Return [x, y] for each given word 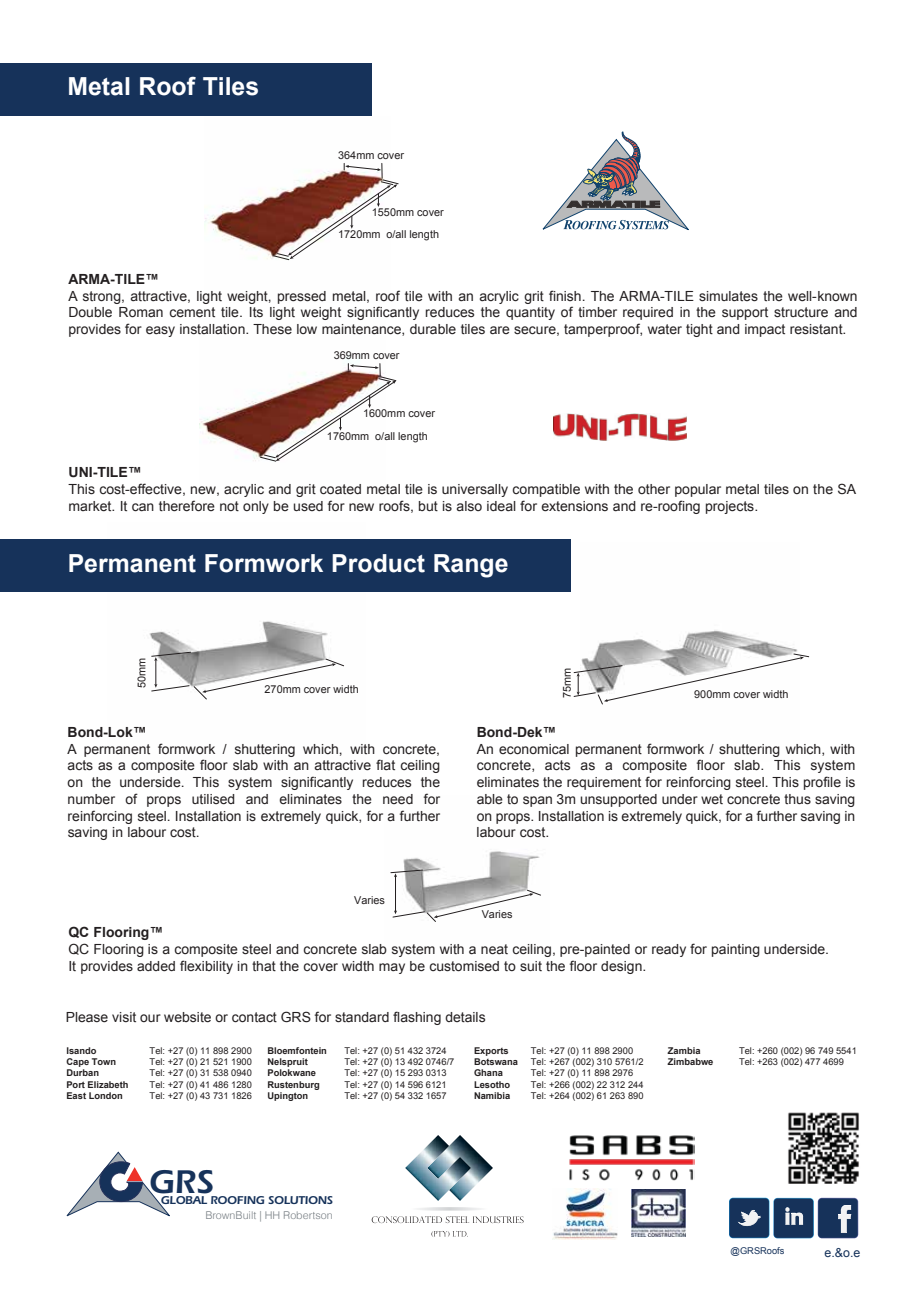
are [500, 330]
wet [712, 799]
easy [160, 331]
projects [731, 507]
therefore [187, 506]
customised [464, 966]
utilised [213, 799]
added [156, 966]
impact [765, 330]
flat [385, 764]
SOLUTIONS [300, 1200]
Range [471, 566]
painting [736, 950]
